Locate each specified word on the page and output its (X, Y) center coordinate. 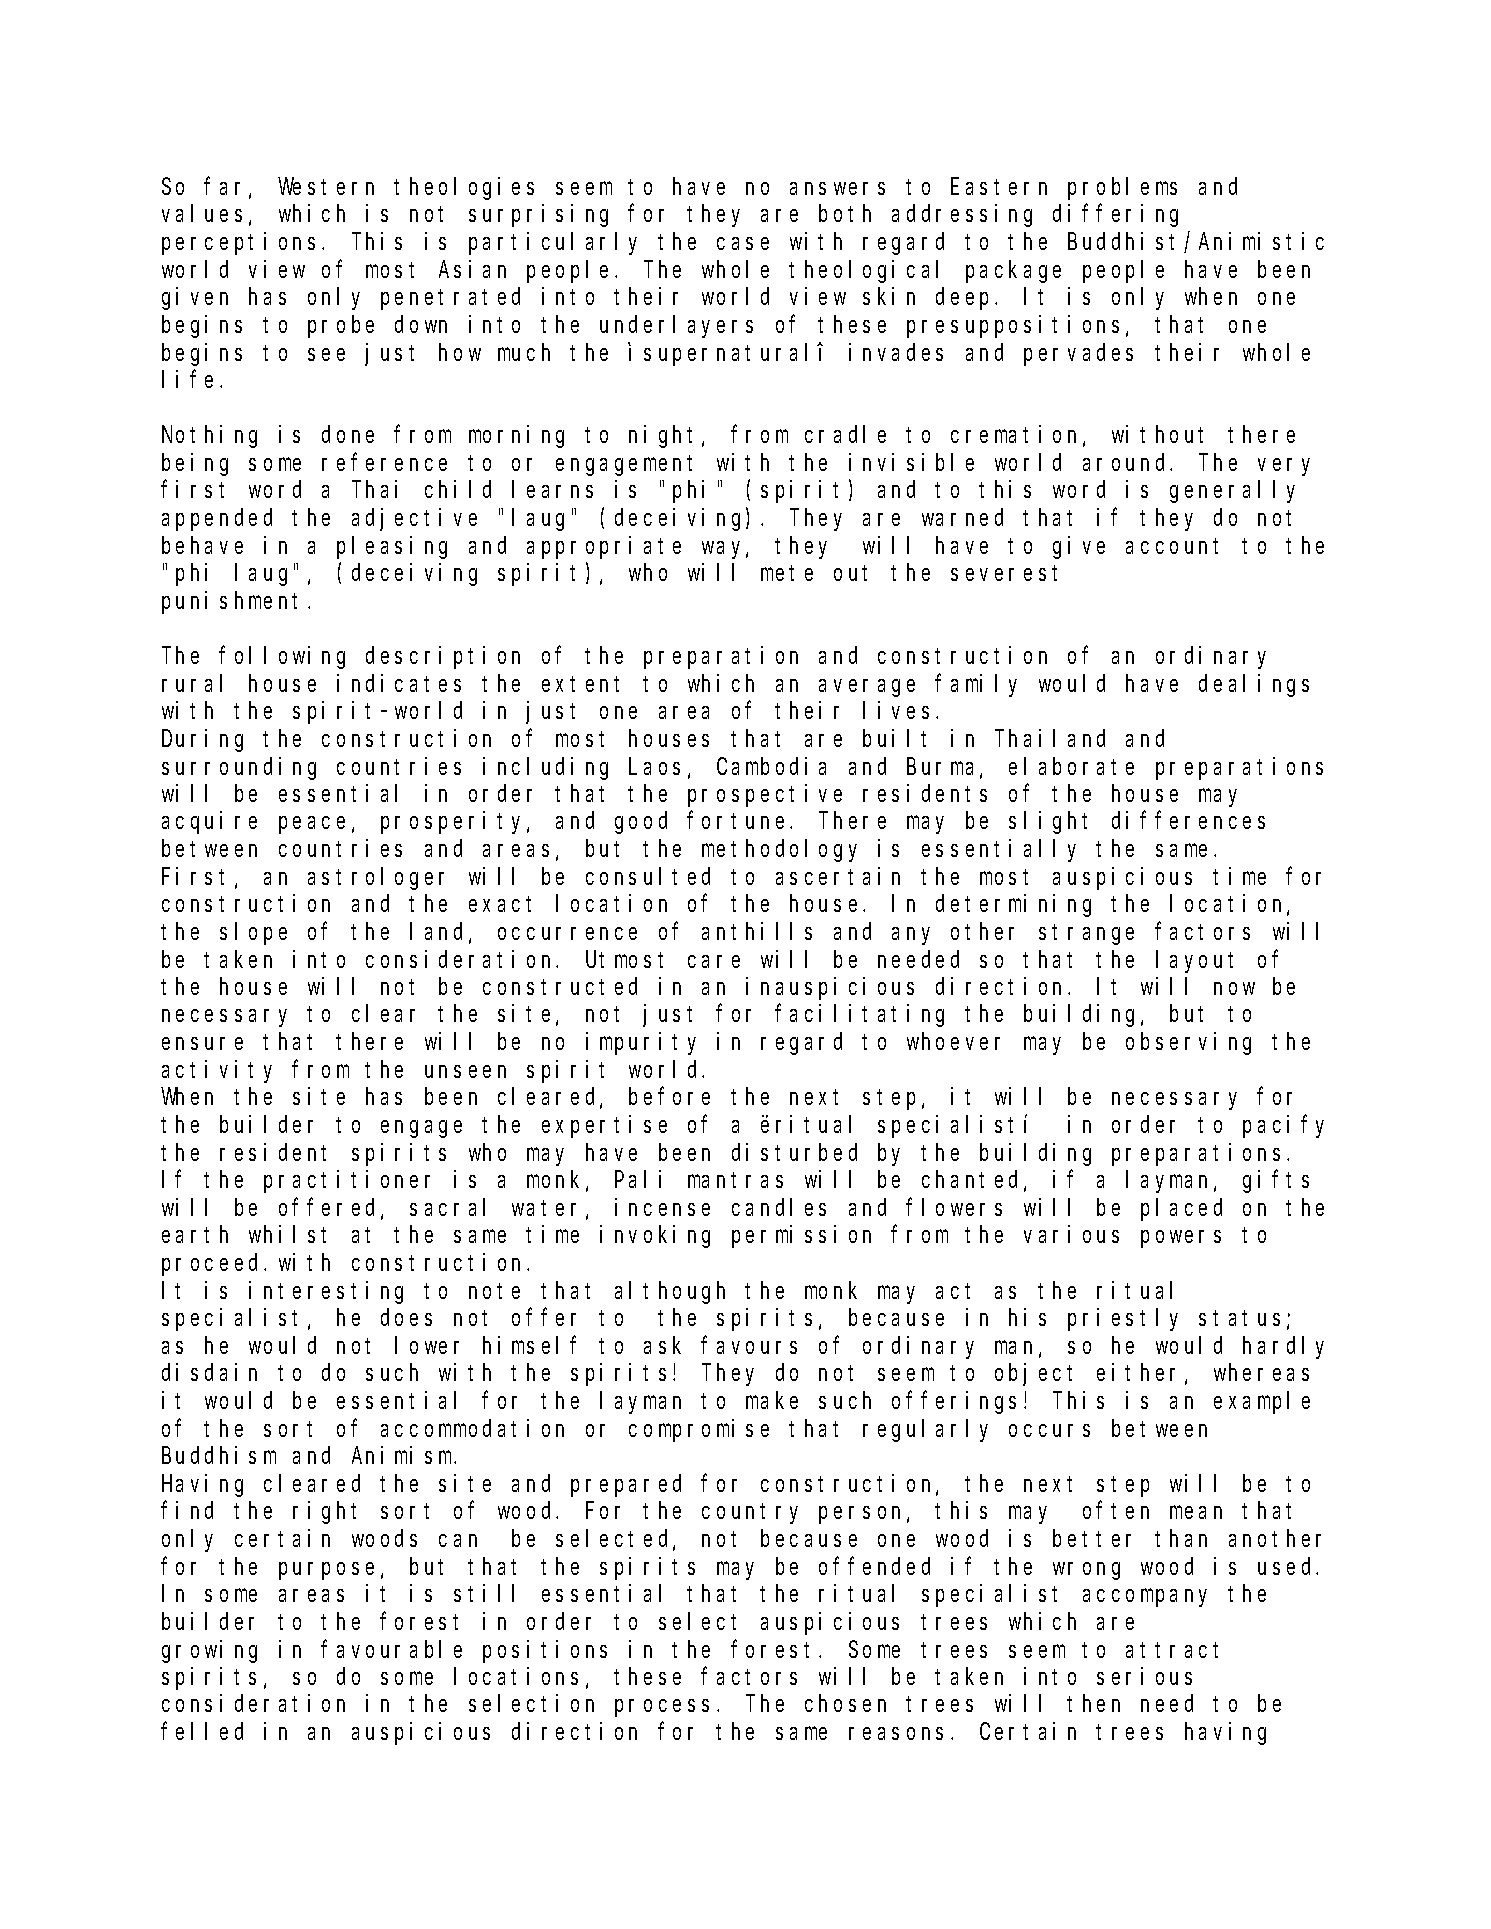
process (662, 1708)
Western (326, 187)
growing (209, 1651)
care (714, 961)
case (743, 244)
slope (253, 933)
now (1234, 988)
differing (1115, 215)
